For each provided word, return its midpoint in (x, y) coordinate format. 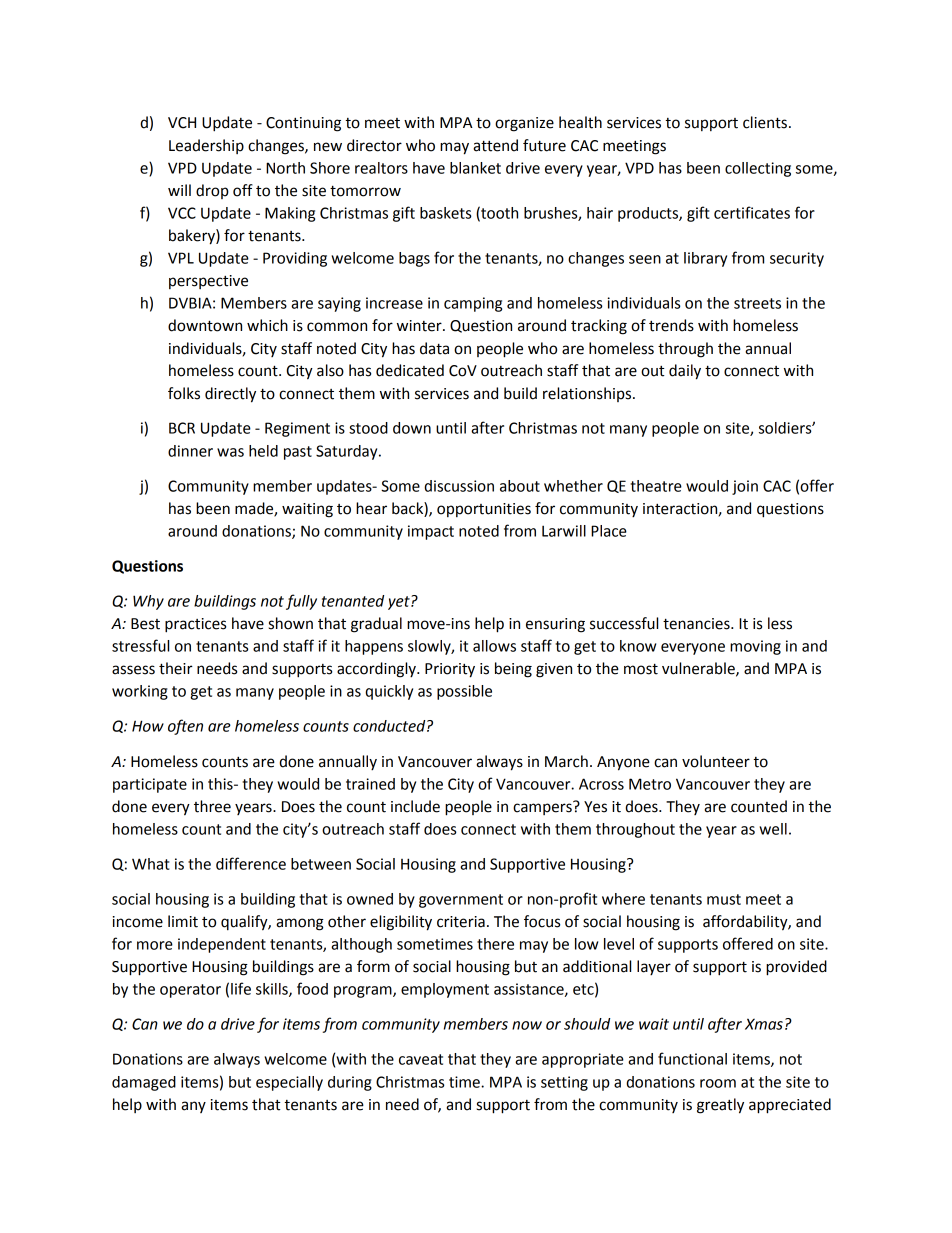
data (434, 348)
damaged (144, 1083)
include (415, 806)
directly (230, 395)
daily (685, 372)
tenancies (697, 624)
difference (251, 863)
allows (494, 646)
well (773, 829)
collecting (758, 169)
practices (195, 625)
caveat (421, 1059)
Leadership (206, 146)
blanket (475, 168)
